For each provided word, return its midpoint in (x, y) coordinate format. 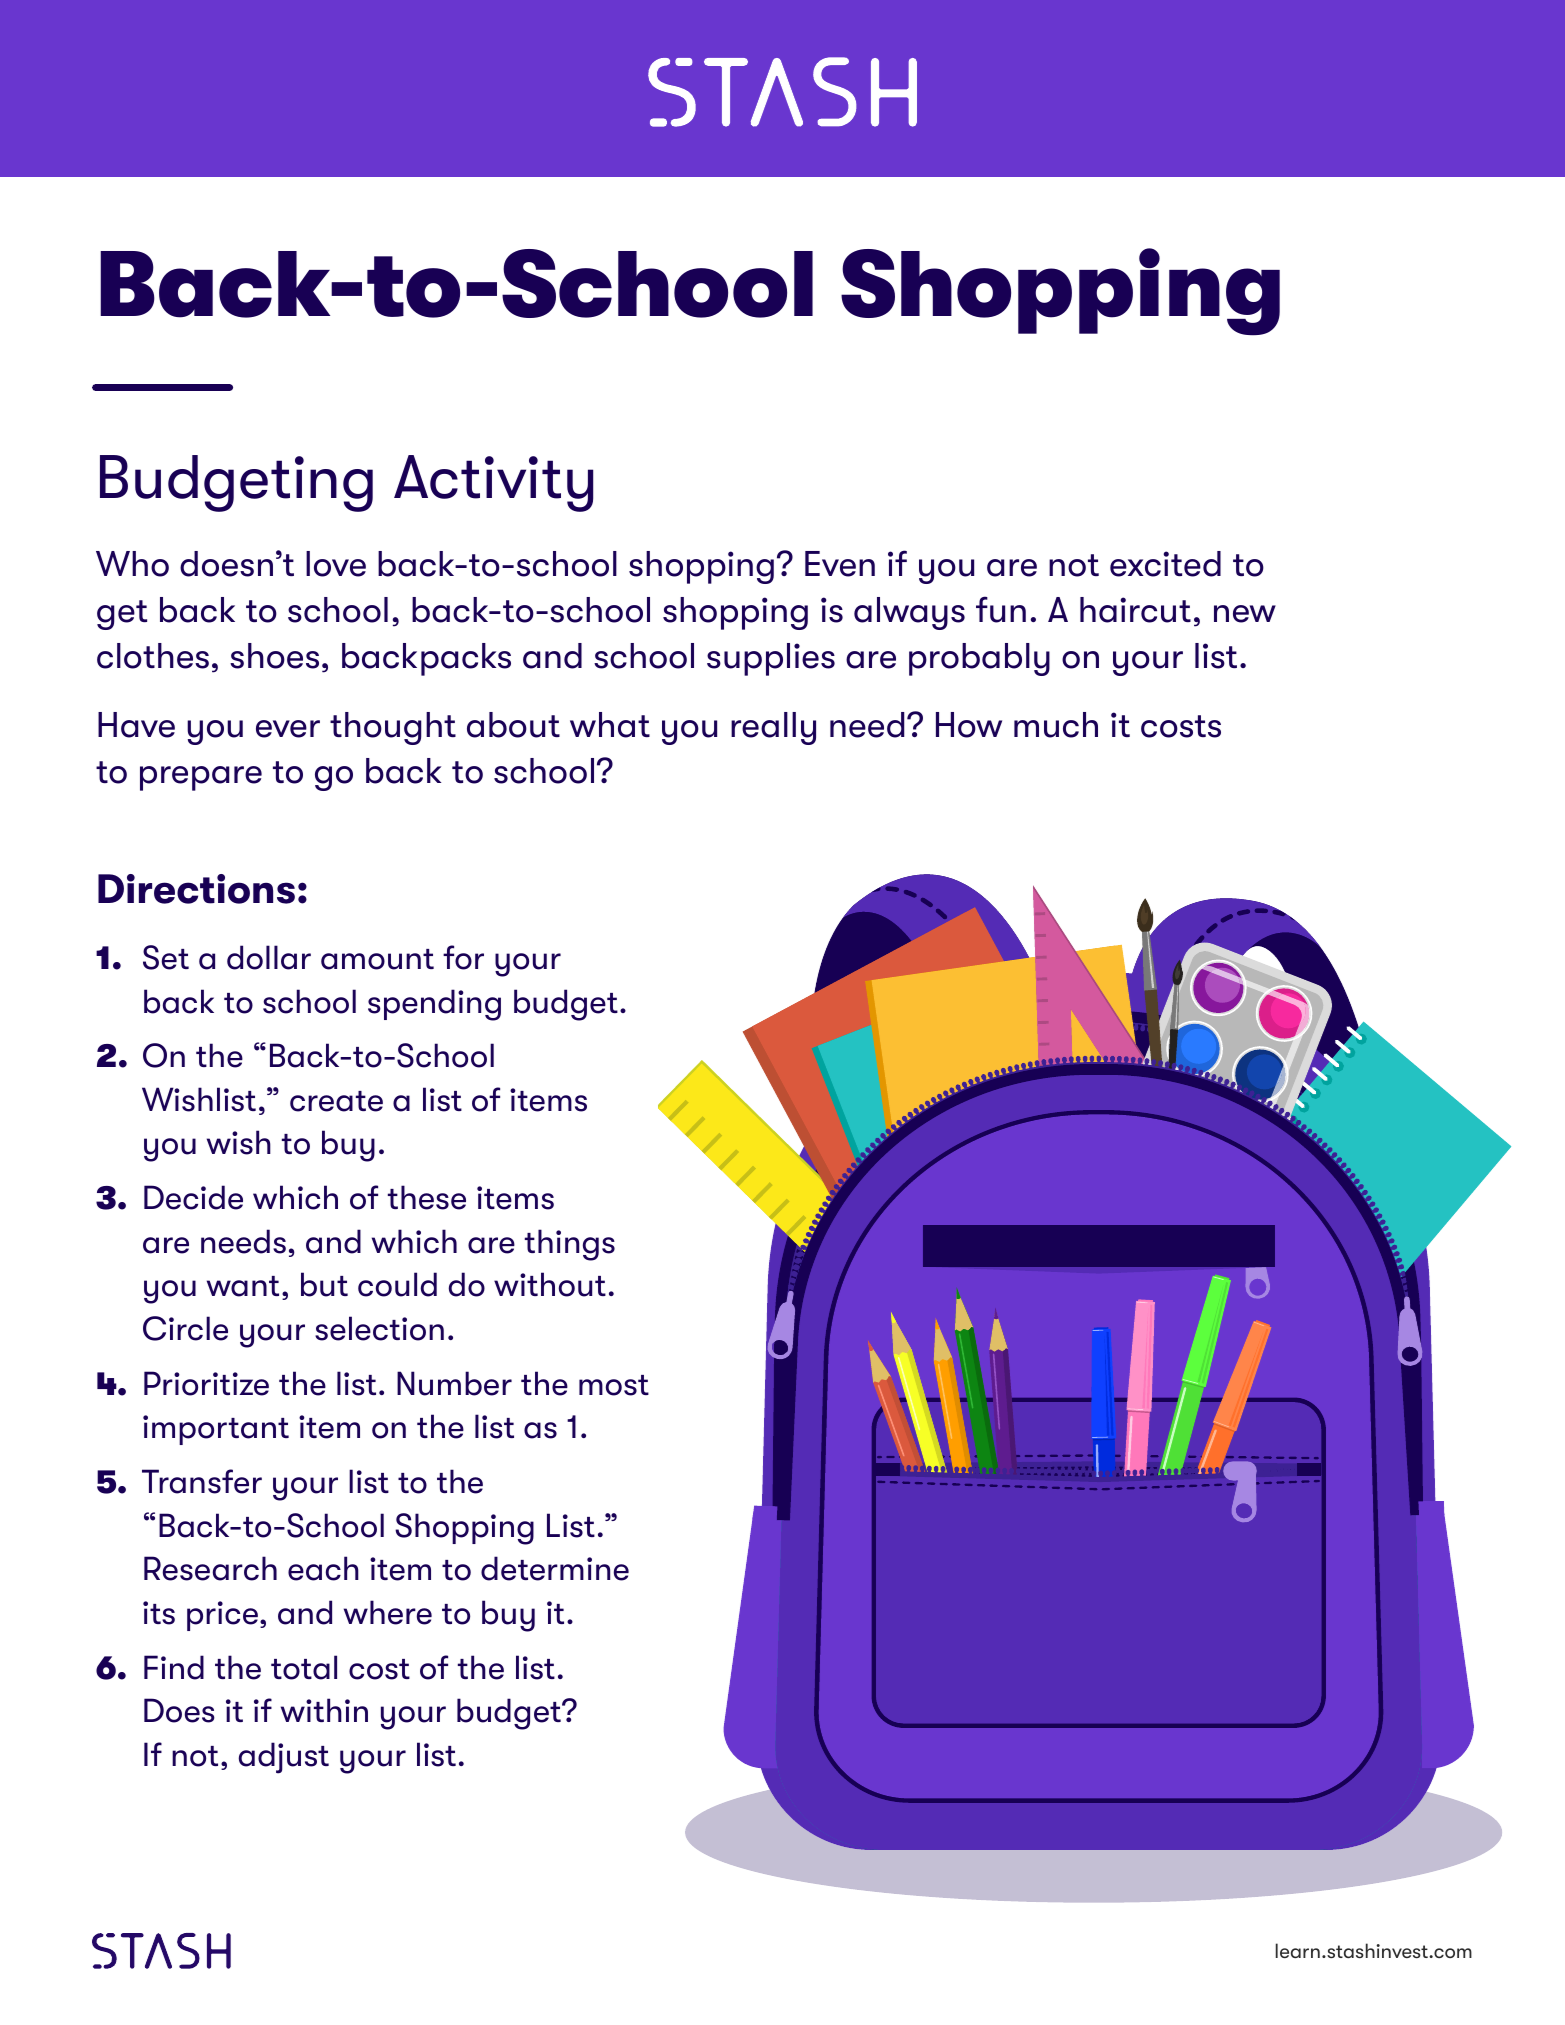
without (550, 1284)
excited (1165, 564)
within (324, 1710)
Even (840, 564)
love (336, 564)
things (570, 1245)
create (336, 1101)
